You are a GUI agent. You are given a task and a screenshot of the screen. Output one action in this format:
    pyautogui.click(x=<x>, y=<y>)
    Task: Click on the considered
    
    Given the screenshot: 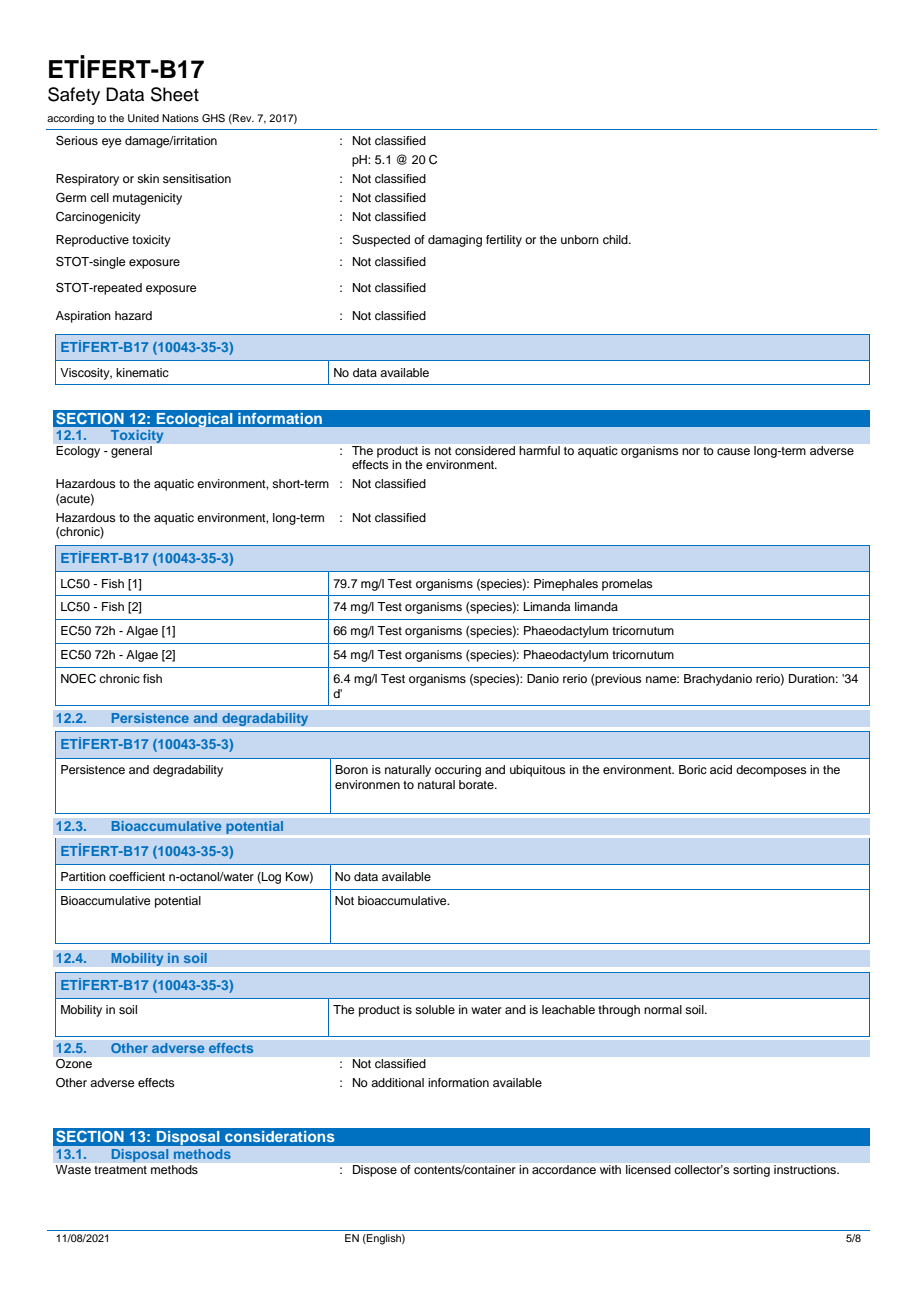 What is the action you would take?
    pyautogui.click(x=485, y=450)
